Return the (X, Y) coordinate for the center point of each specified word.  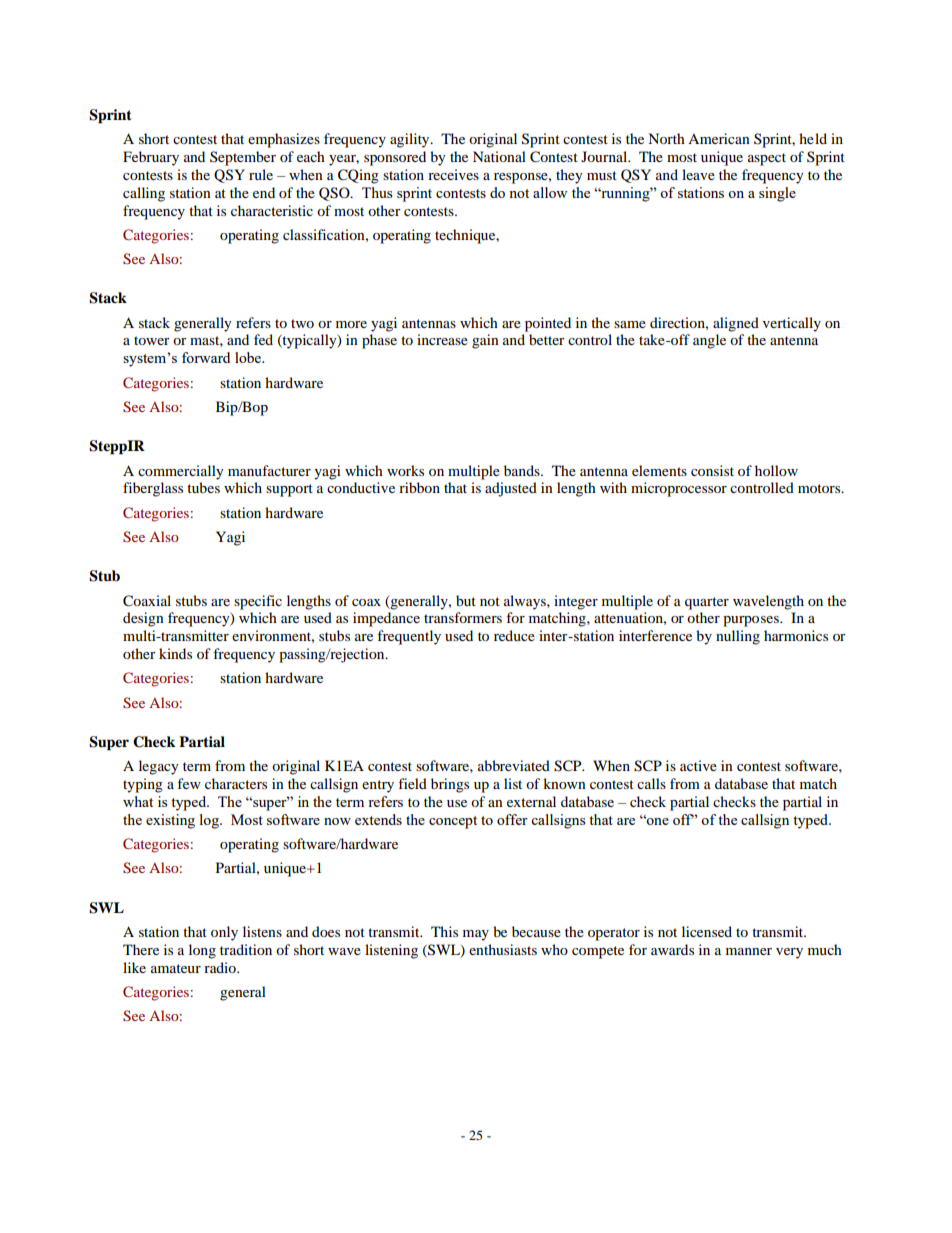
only (224, 933)
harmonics (796, 635)
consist (712, 470)
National (499, 156)
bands (523, 470)
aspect (767, 159)
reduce (514, 635)
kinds (175, 653)
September (243, 158)
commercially (181, 472)
